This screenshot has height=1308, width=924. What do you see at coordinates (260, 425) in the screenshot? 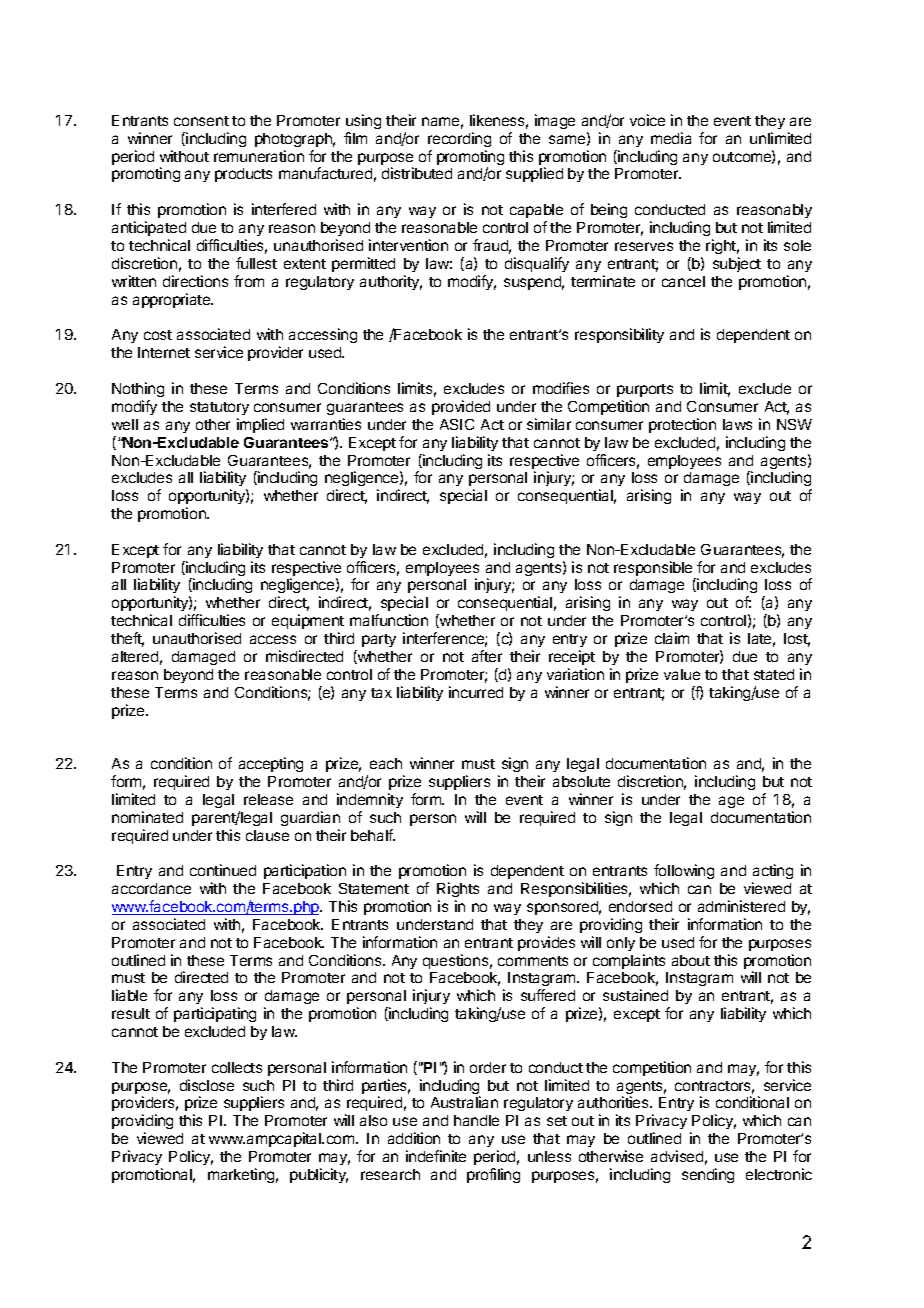
I see `implied` at bounding box center [260, 425].
